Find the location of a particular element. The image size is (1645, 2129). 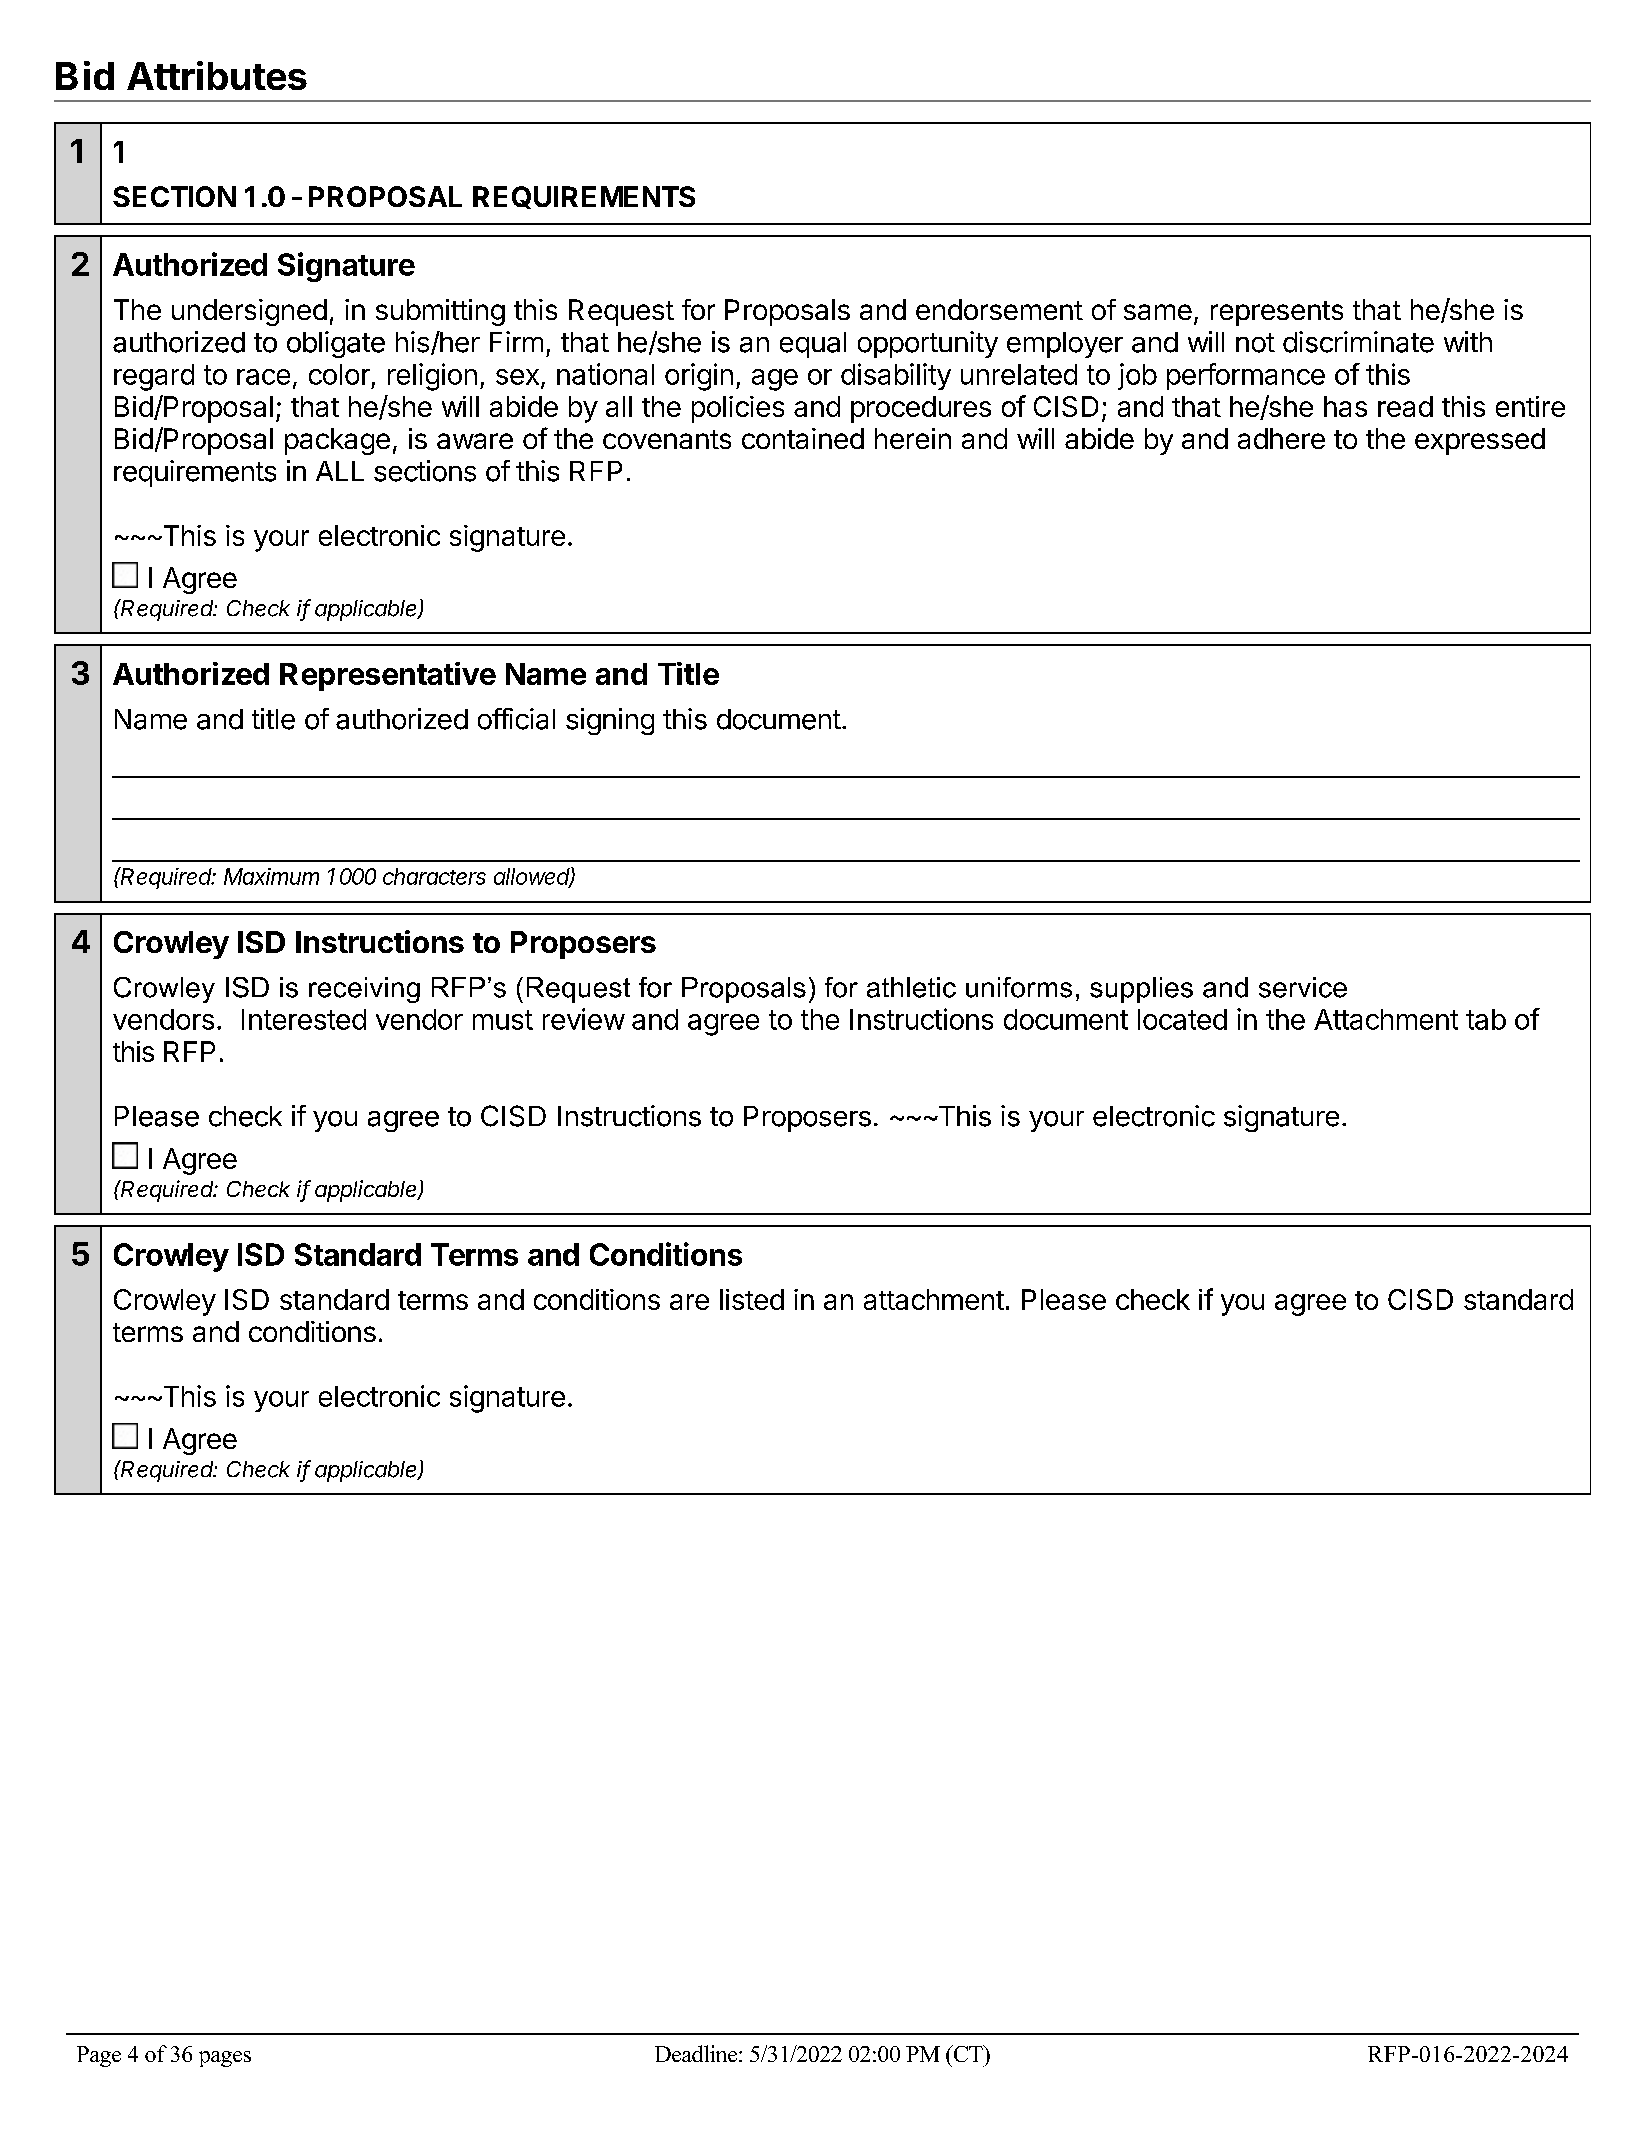

Deadline is located at coordinates (697, 2053).
